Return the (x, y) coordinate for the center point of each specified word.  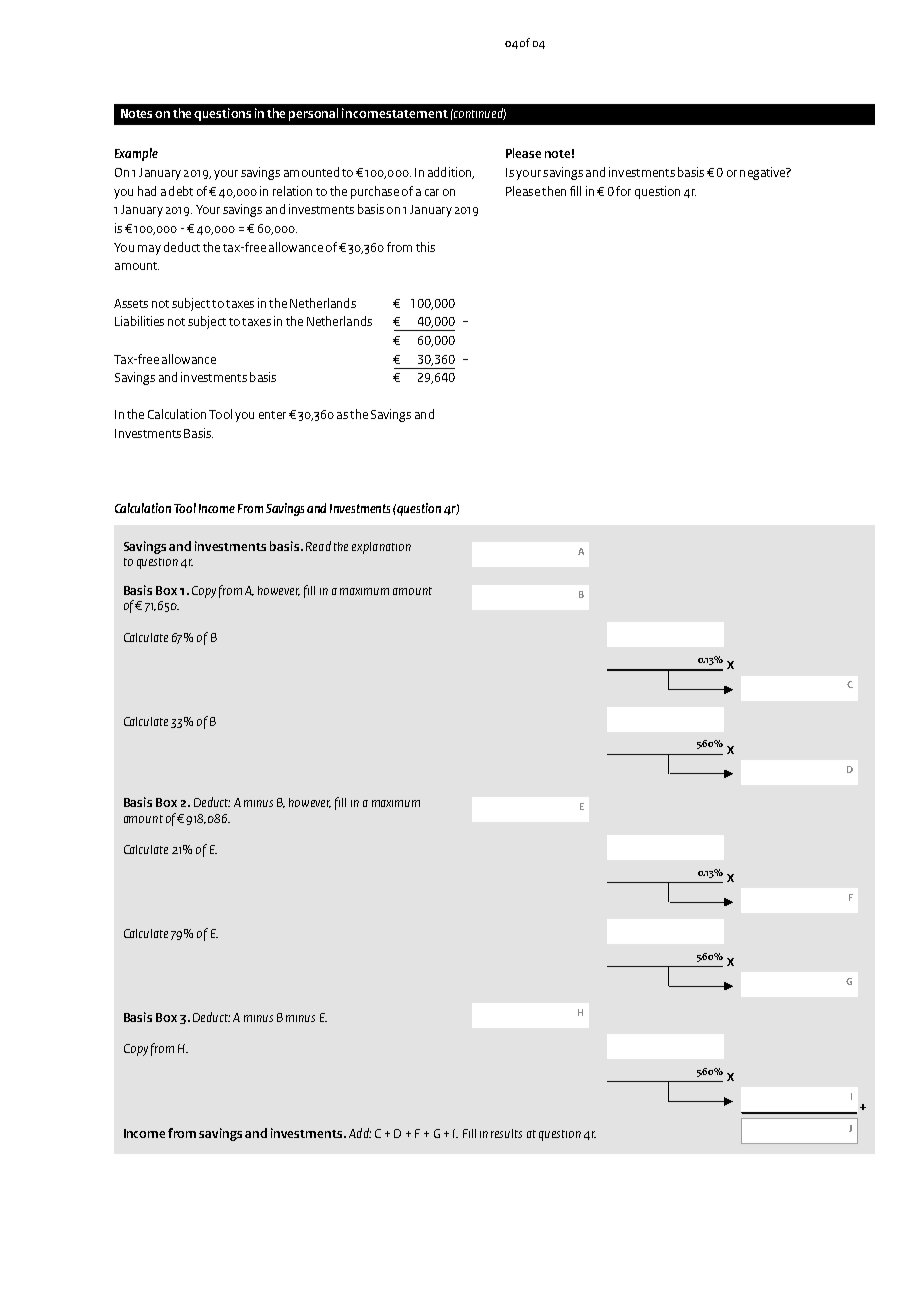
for (623, 191)
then (554, 191)
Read (318, 546)
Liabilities (139, 321)
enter (272, 415)
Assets (131, 303)
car (432, 192)
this (425, 247)
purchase (375, 192)
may (149, 250)
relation (292, 191)
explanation (381, 548)
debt (181, 191)
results (506, 1133)
